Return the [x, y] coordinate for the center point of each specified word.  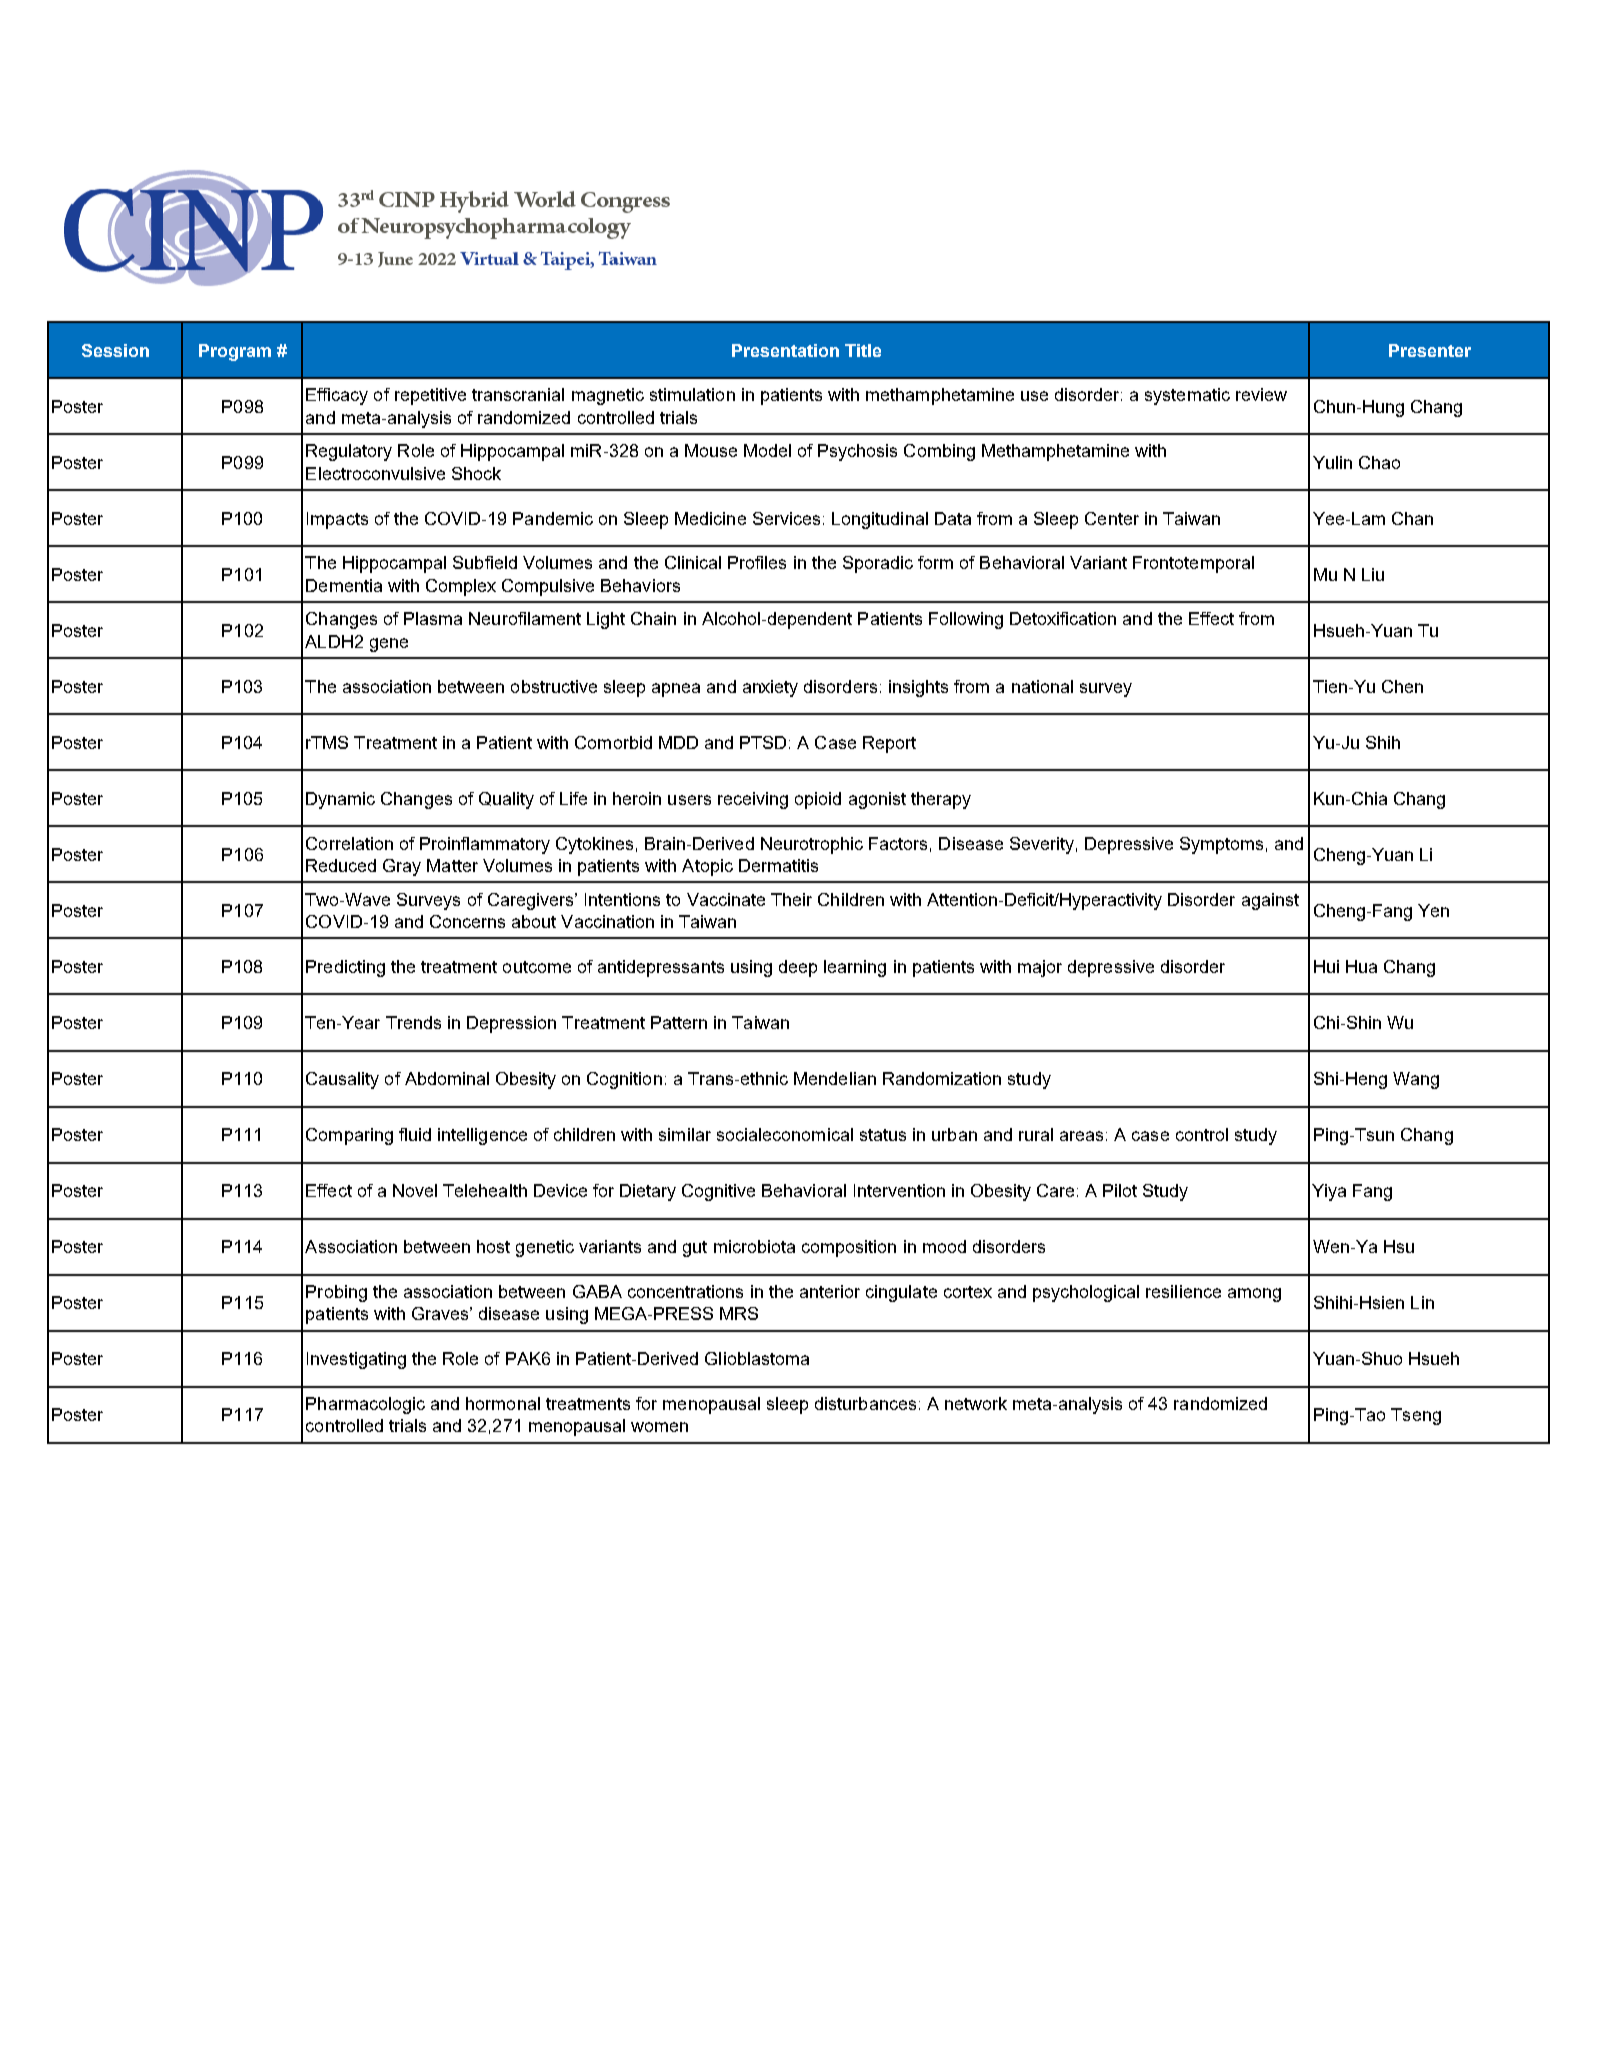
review [1261, 394]
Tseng [1416, 1416]
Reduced [341, 865]
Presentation [785, 350]
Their [791, 899]
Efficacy [337, 396]
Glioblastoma [757, 1358]
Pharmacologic [365, 1405]
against [1270, 901]
